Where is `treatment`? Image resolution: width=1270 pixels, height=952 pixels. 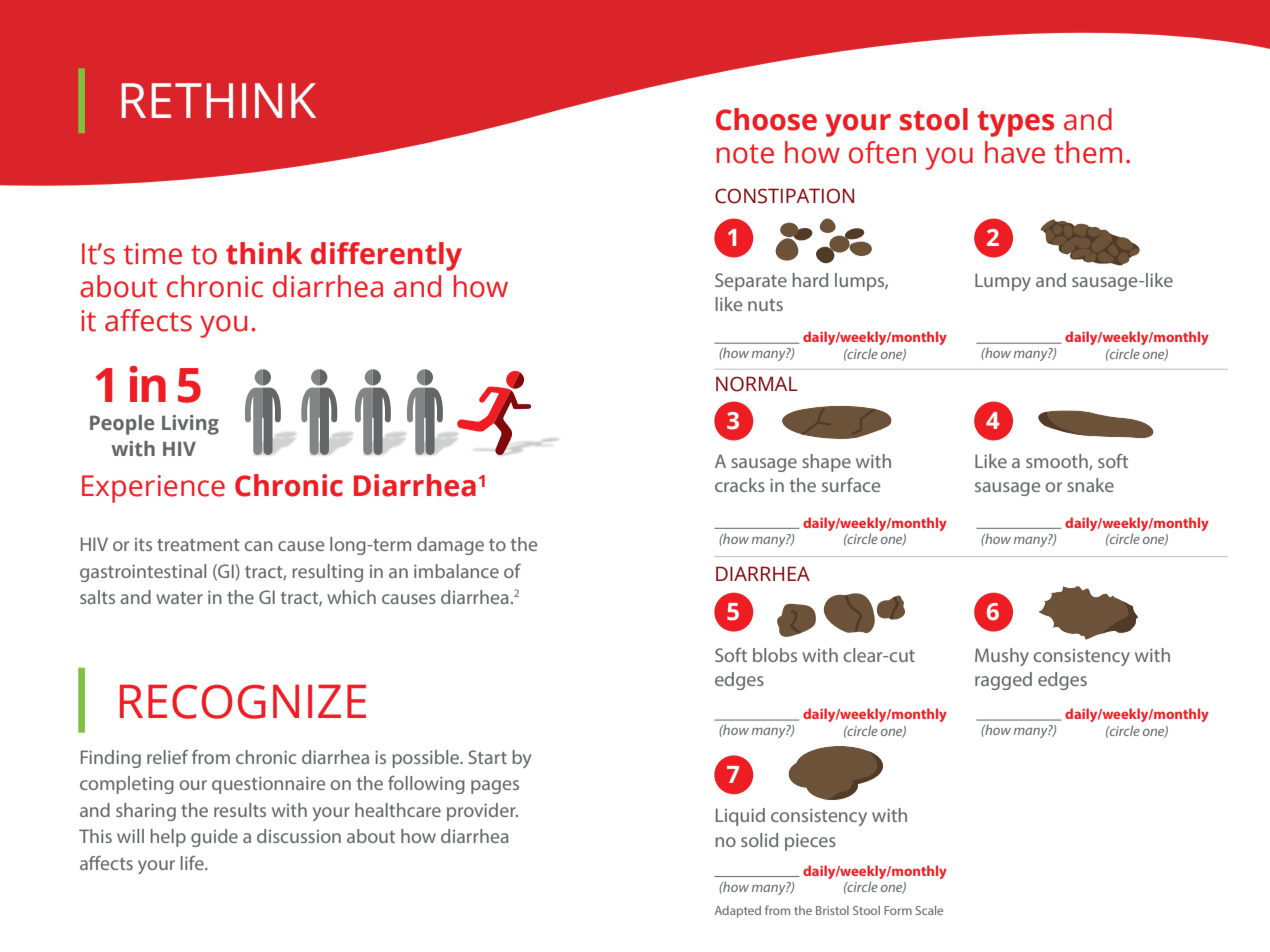
treatment is located at coordinates (198, 545).
